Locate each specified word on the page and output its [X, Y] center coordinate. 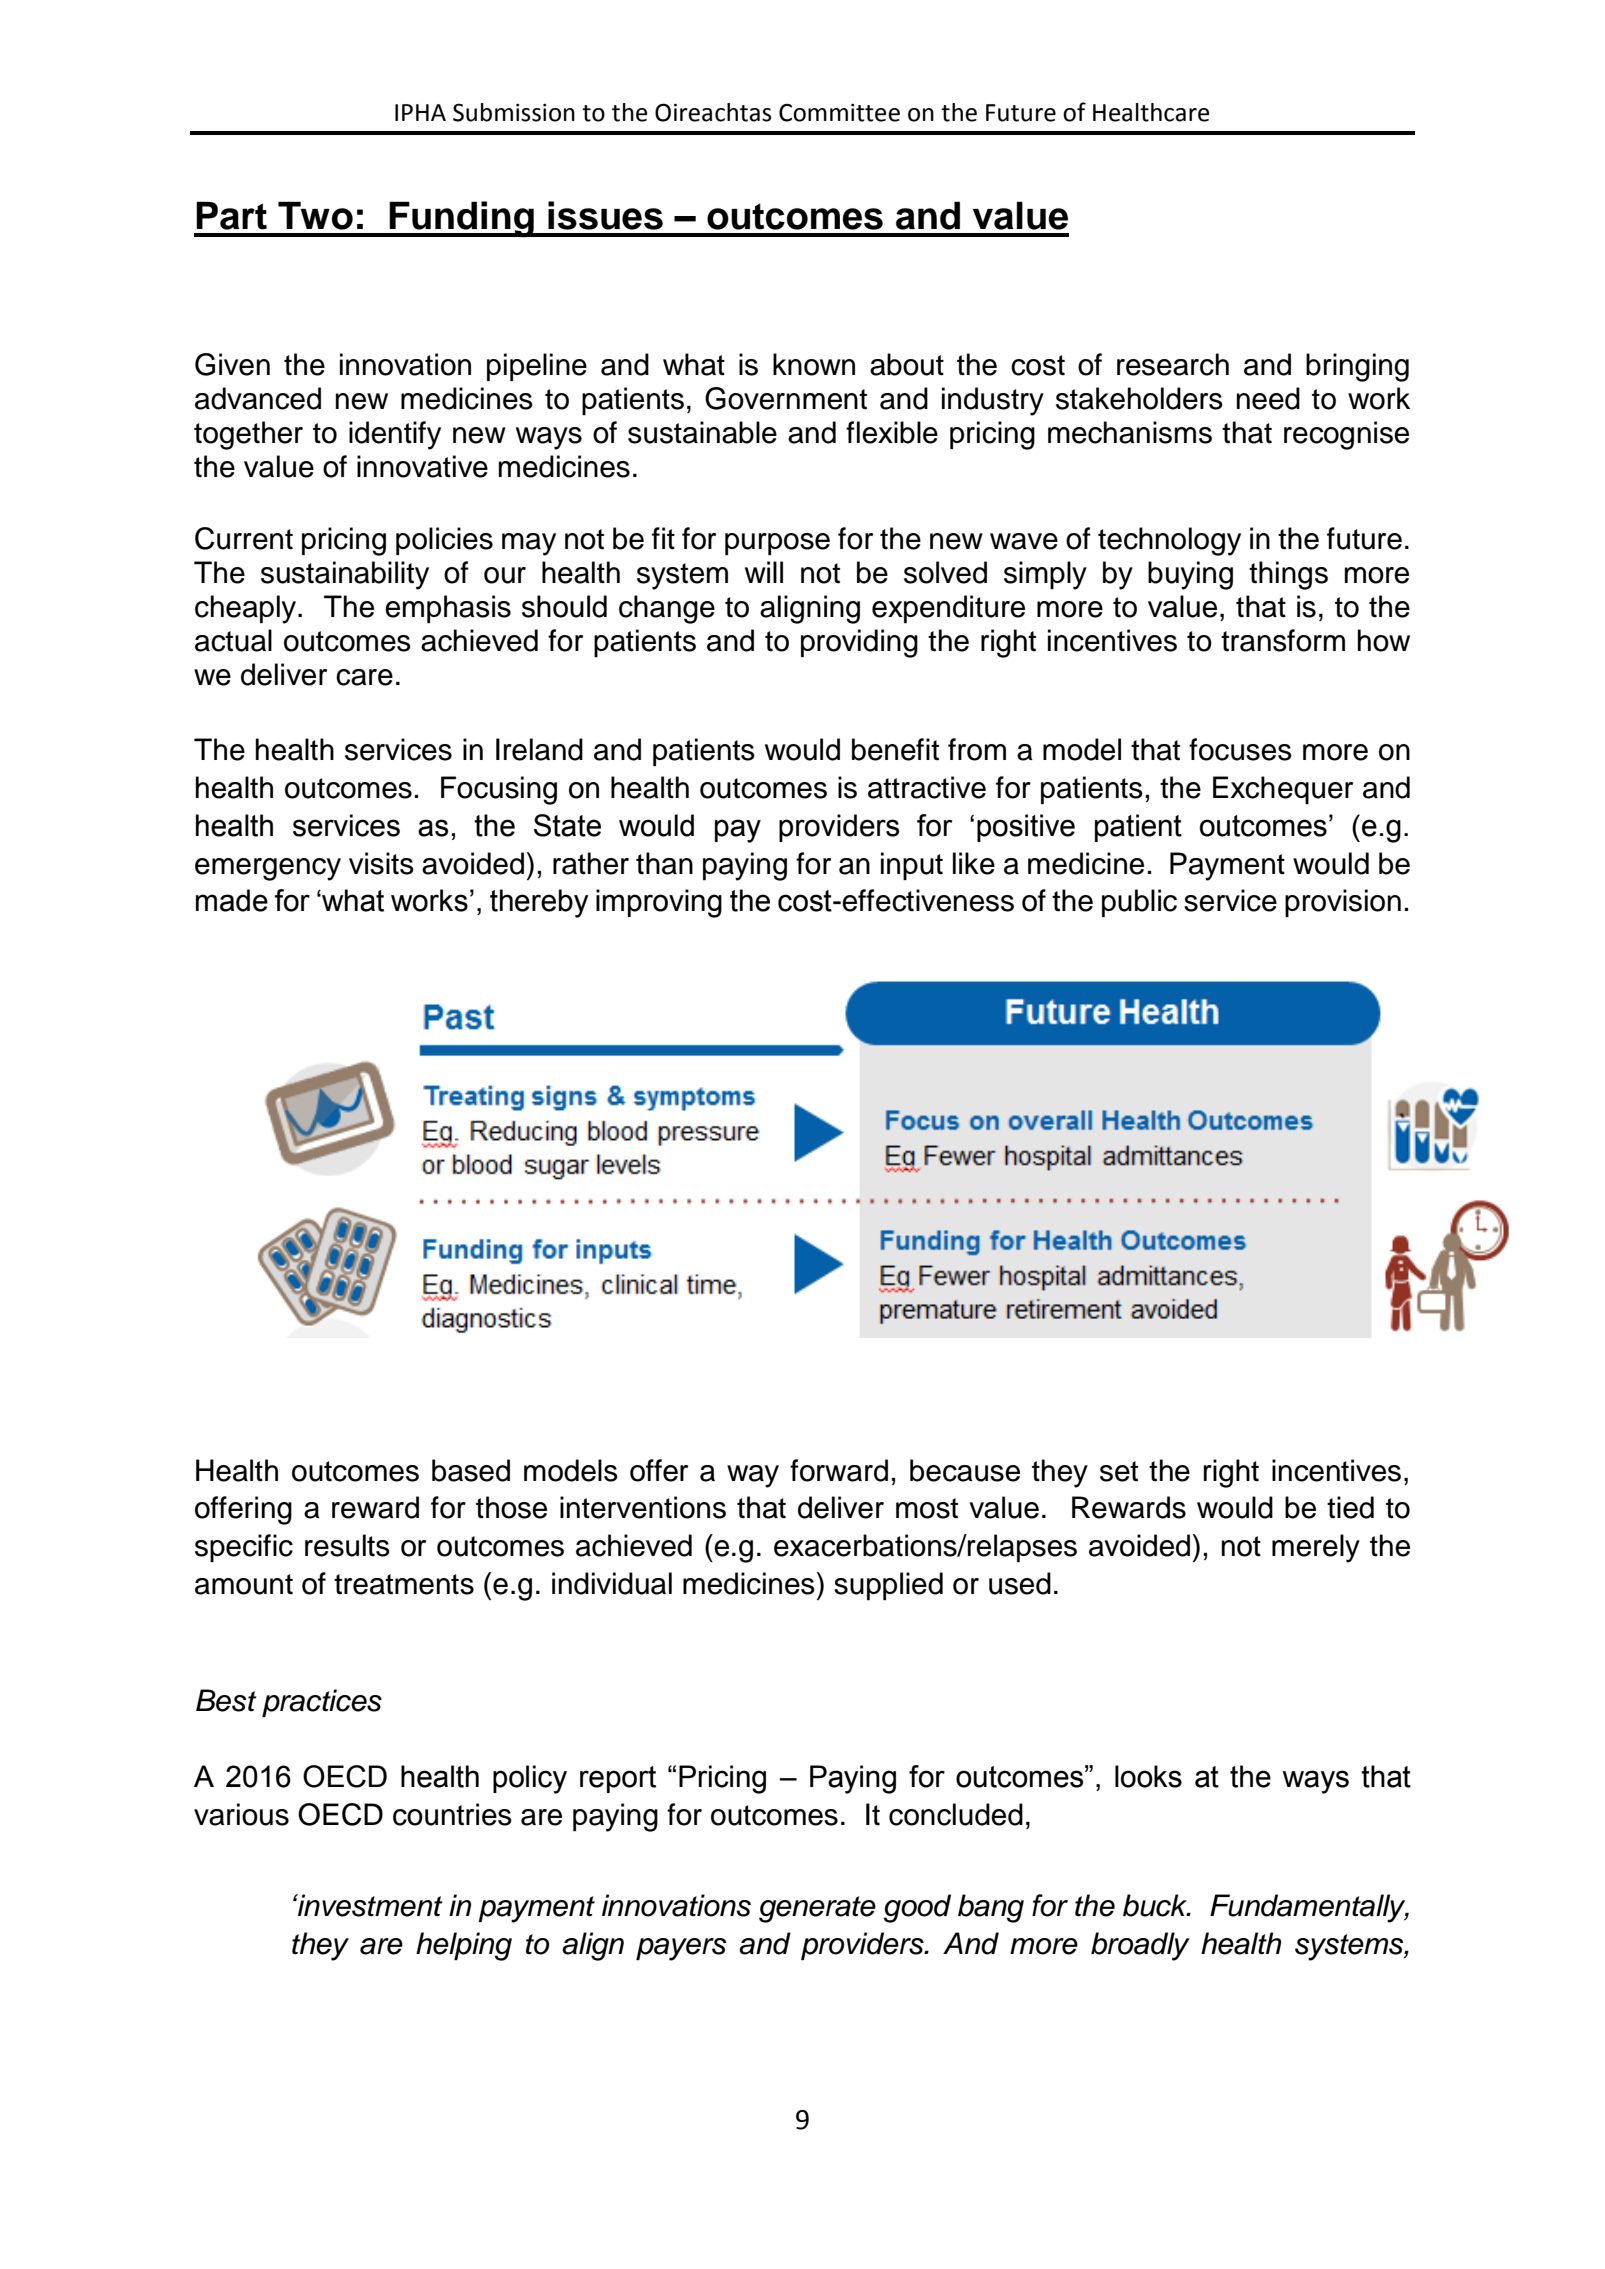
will [764, 572]
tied [1350, 1507]
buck [1156, 1905]
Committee [839, 113]
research [1173, 364]
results [347, 1545]
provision [1343, 903]
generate [817, 1909]
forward [839, 1470]
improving [659, 903]
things [1288, 575]
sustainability [345, 575]
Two [315, 215]
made [232, 900]
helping [464, 1946]
